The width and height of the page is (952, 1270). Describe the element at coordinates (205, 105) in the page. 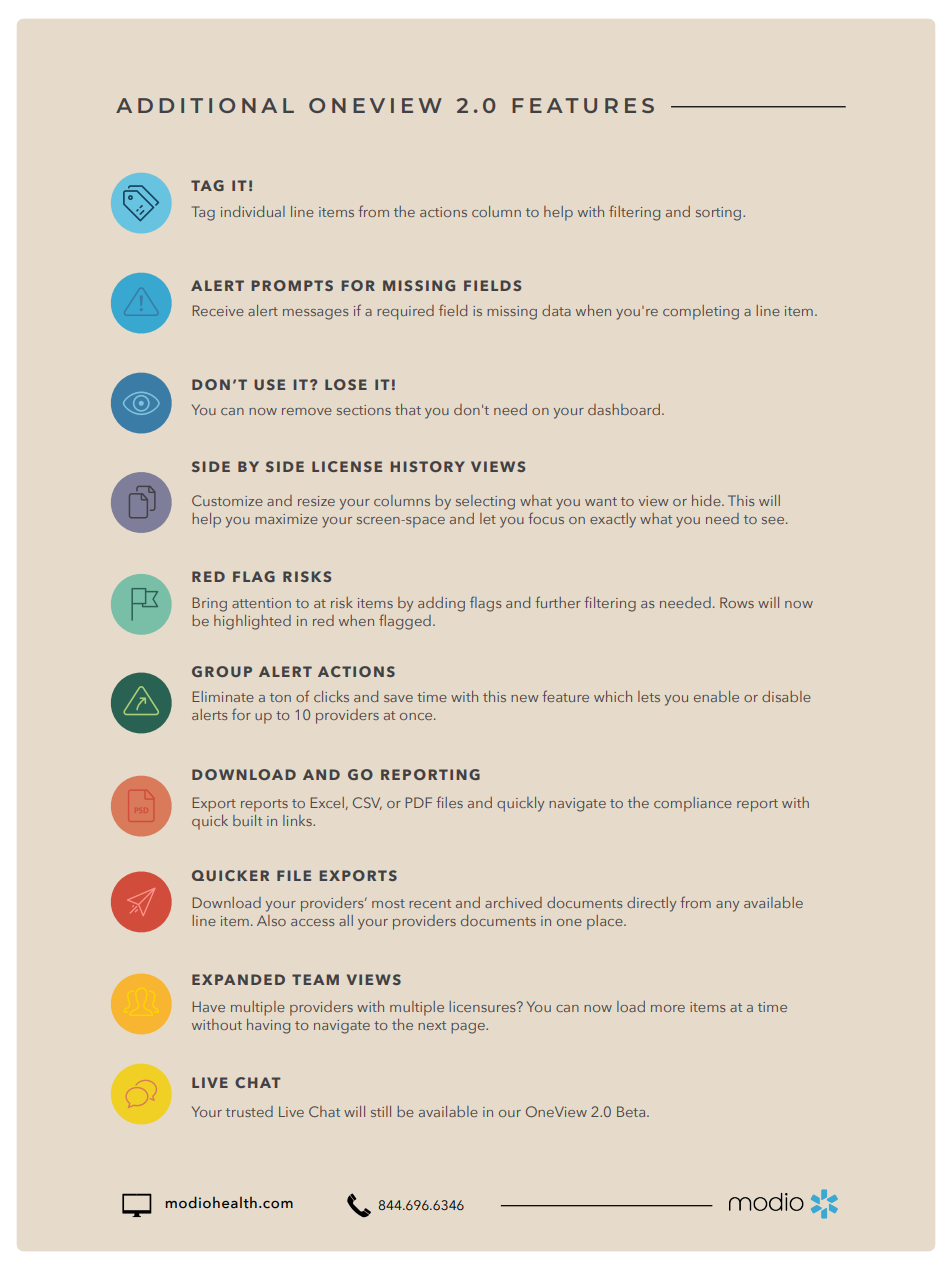

I see `ADDITIONAL` at that location.
